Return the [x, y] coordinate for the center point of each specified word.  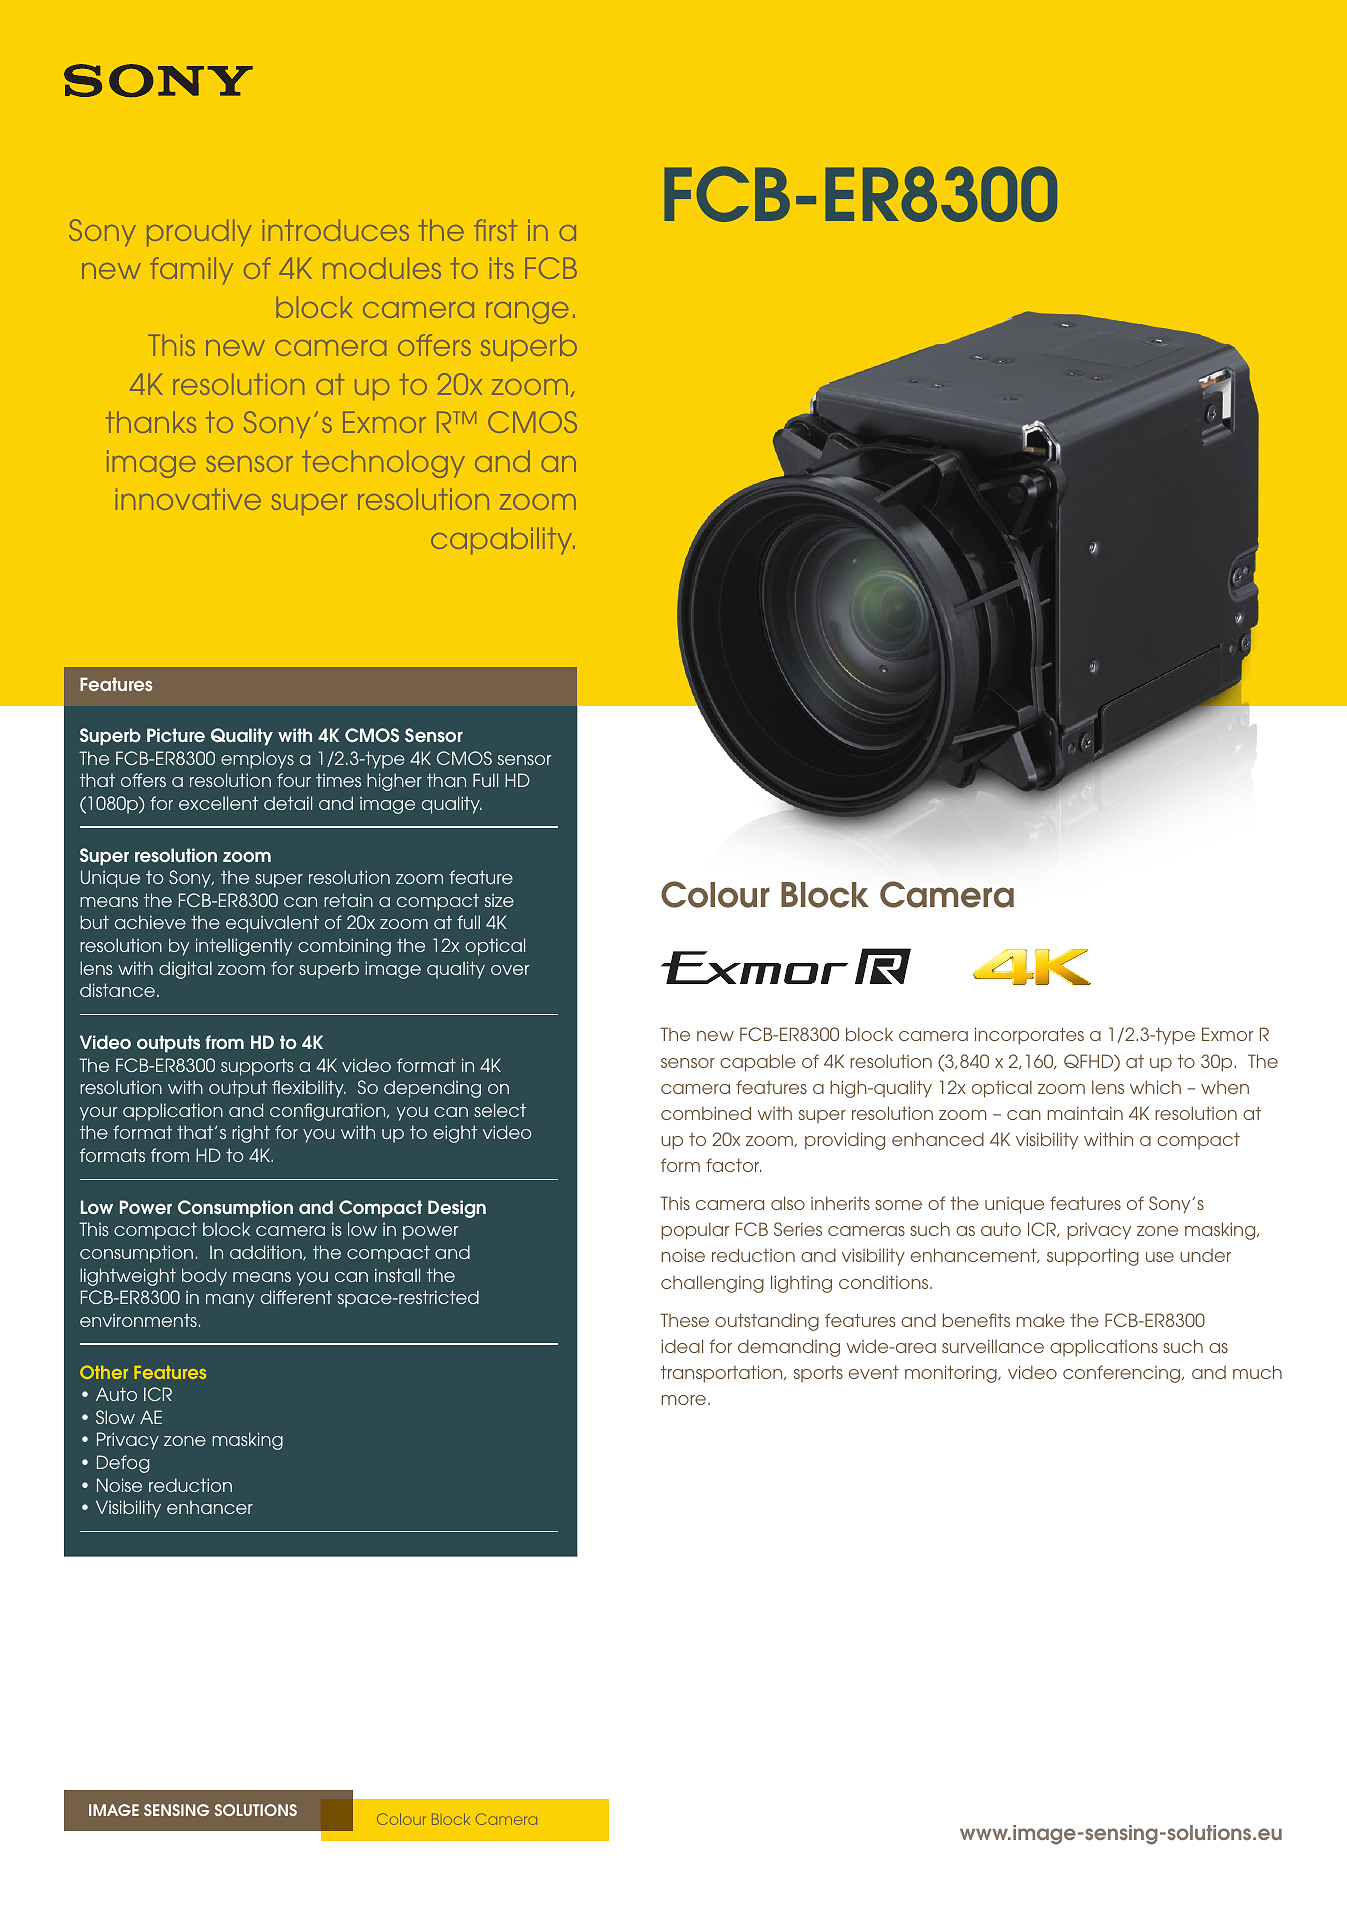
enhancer [210, 1507]
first [495, 230]
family [191, 270]
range [527, 313]
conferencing [1123, 1374]
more [683, 1400]
